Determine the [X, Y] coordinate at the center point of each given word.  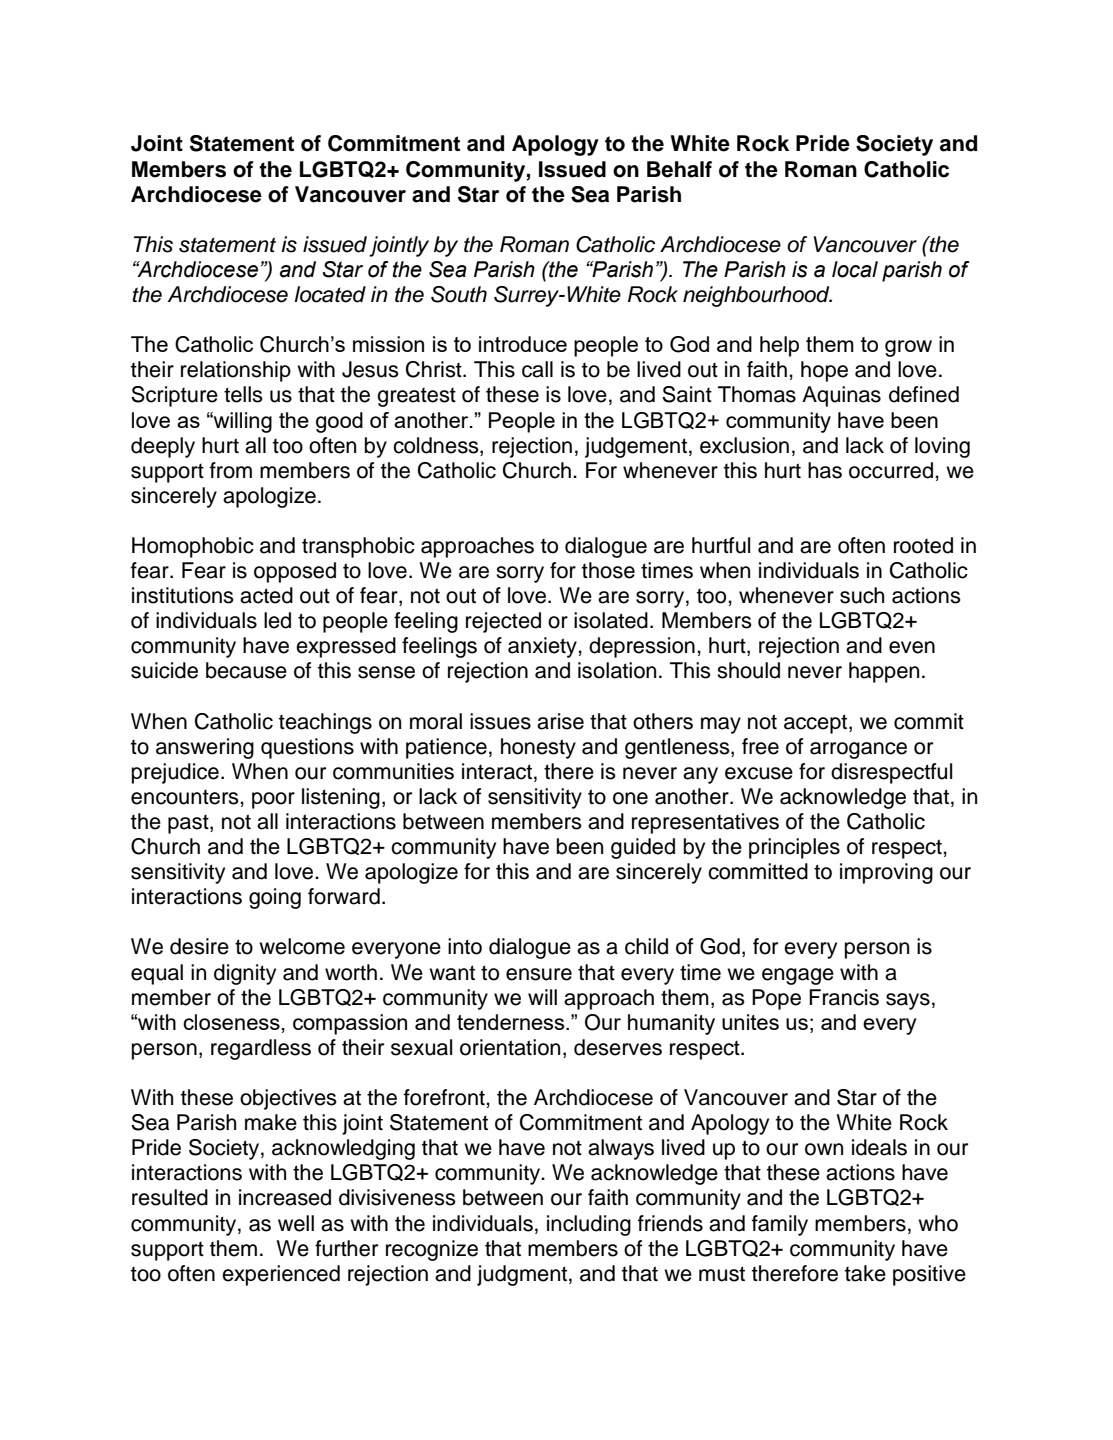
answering [205, 748]
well [296, 1223]
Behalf [679, 169]
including [589, 1225]
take [865, 1273]
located [330, 294]
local [855, 269]
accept [817, 724]
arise [560, 721]
